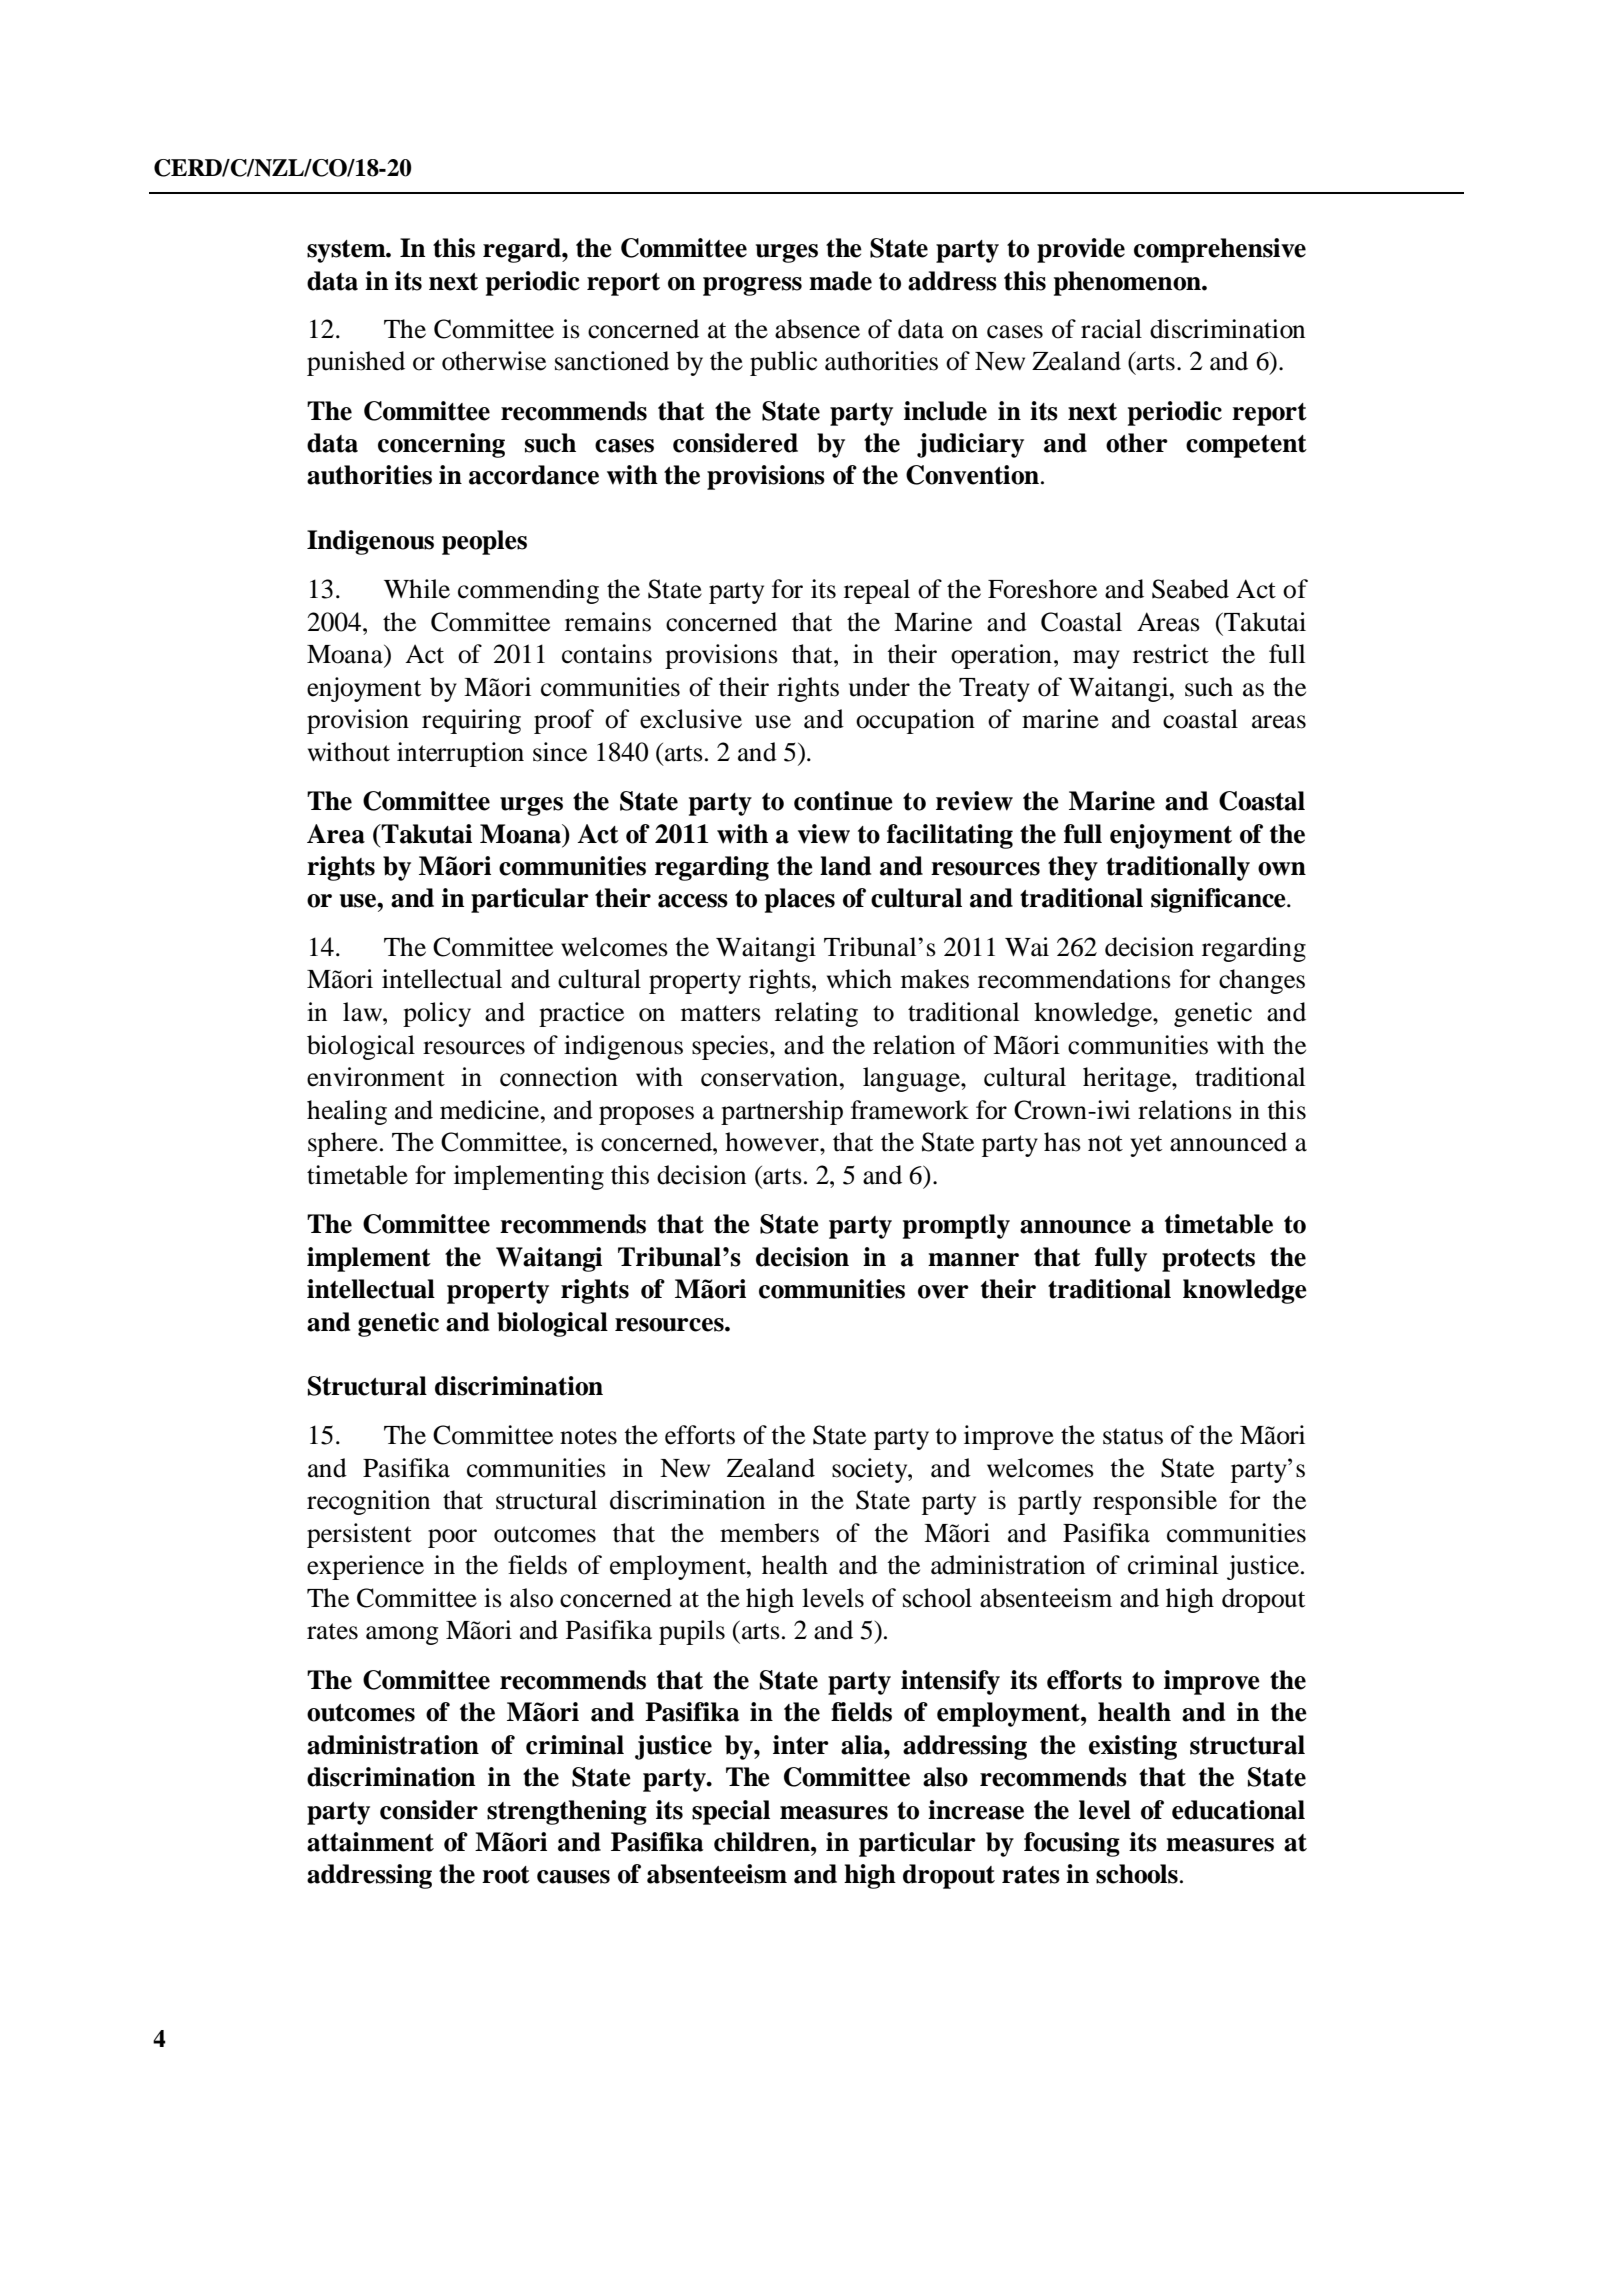  What do you see at coordinates (1128, 1079) in the image?
I see `heritage` at bounding box center [1128, 1079].
